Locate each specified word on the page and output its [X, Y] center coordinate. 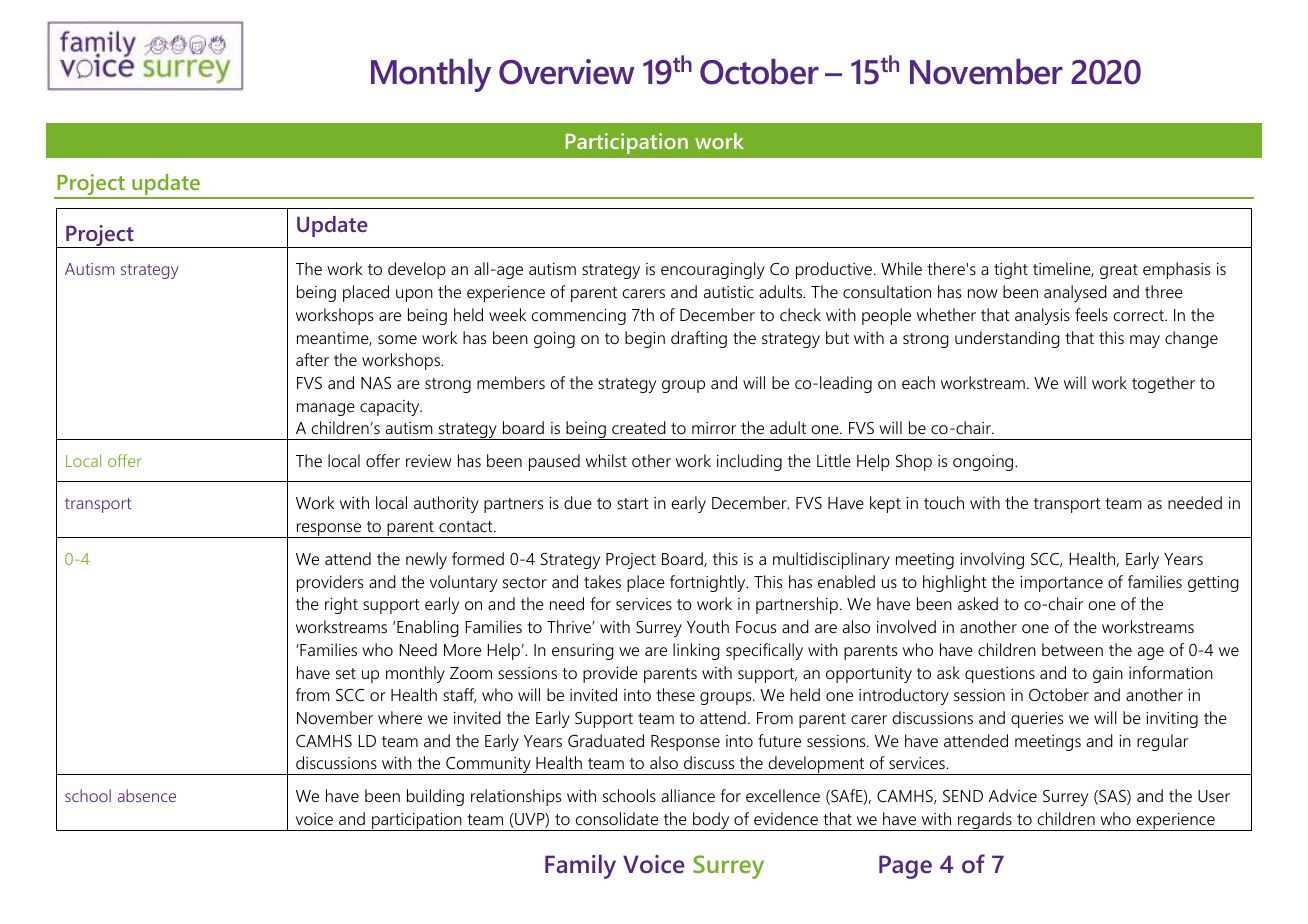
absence [147, 795]
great [1119, 271]
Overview [567, 72]
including [749, 462]
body [711, 821]
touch [944, 502]
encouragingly [713, 270]
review [429, 461]
